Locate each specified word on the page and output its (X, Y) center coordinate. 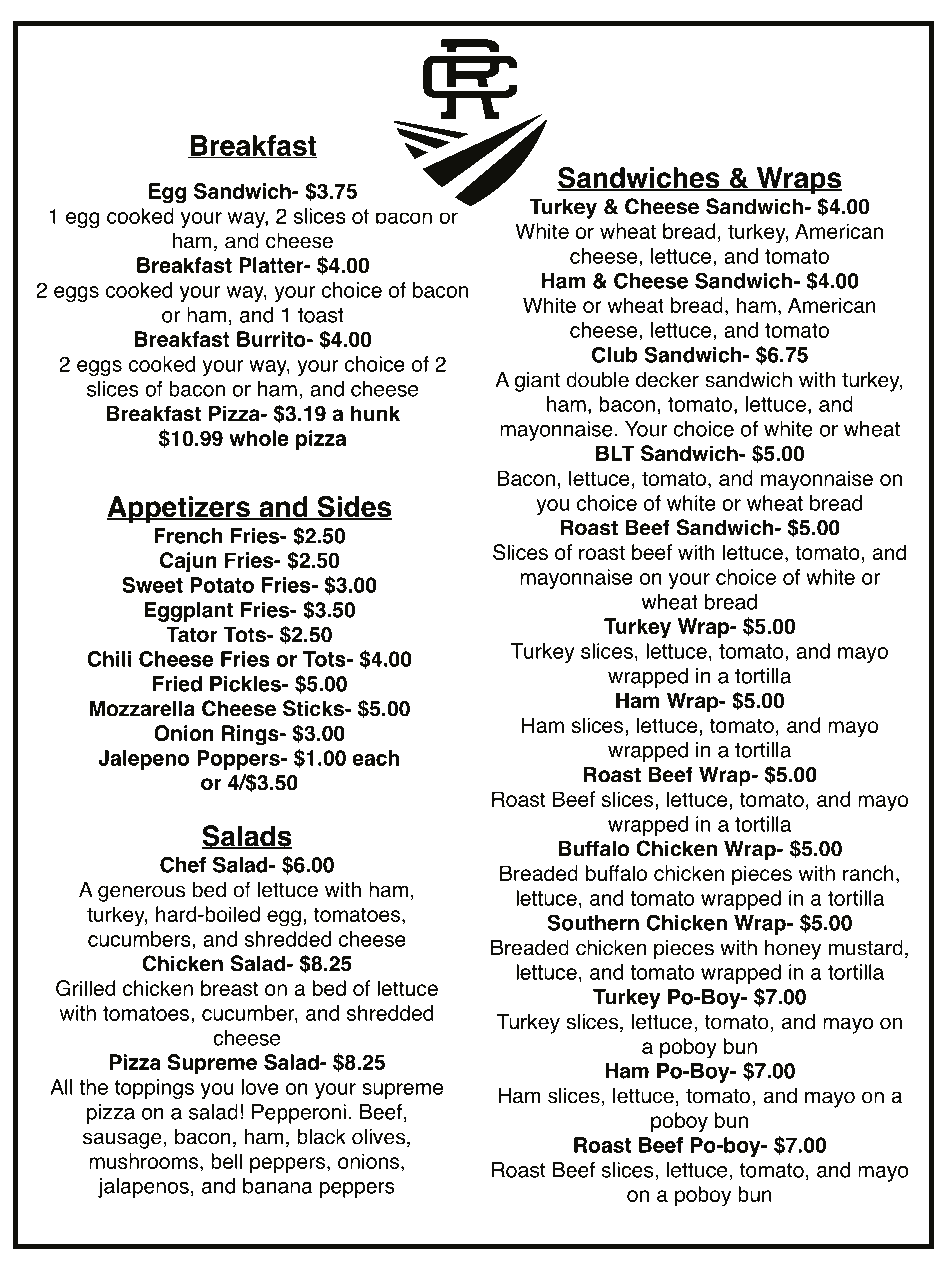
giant (537, 382)
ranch (868, 873)
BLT (615, 453)
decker (667, 379)
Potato (222, 585)
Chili (109, 659)
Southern (593, 922)
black (321, 1136)
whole (259, 438)
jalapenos (143, 1188)
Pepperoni (299, 1114)
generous (141, 893)
